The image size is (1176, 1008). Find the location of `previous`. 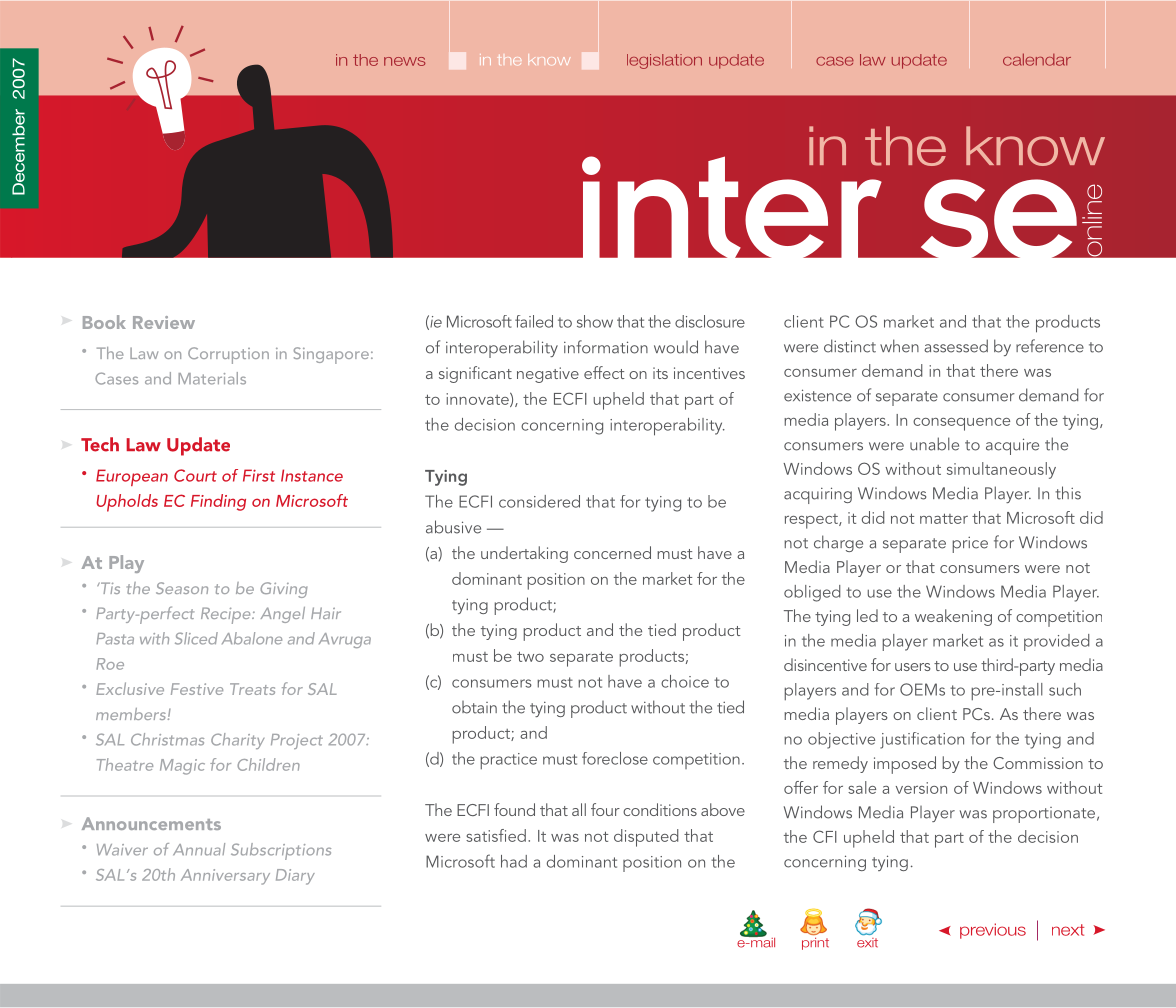

previous is located at coordinates (993, 931).
